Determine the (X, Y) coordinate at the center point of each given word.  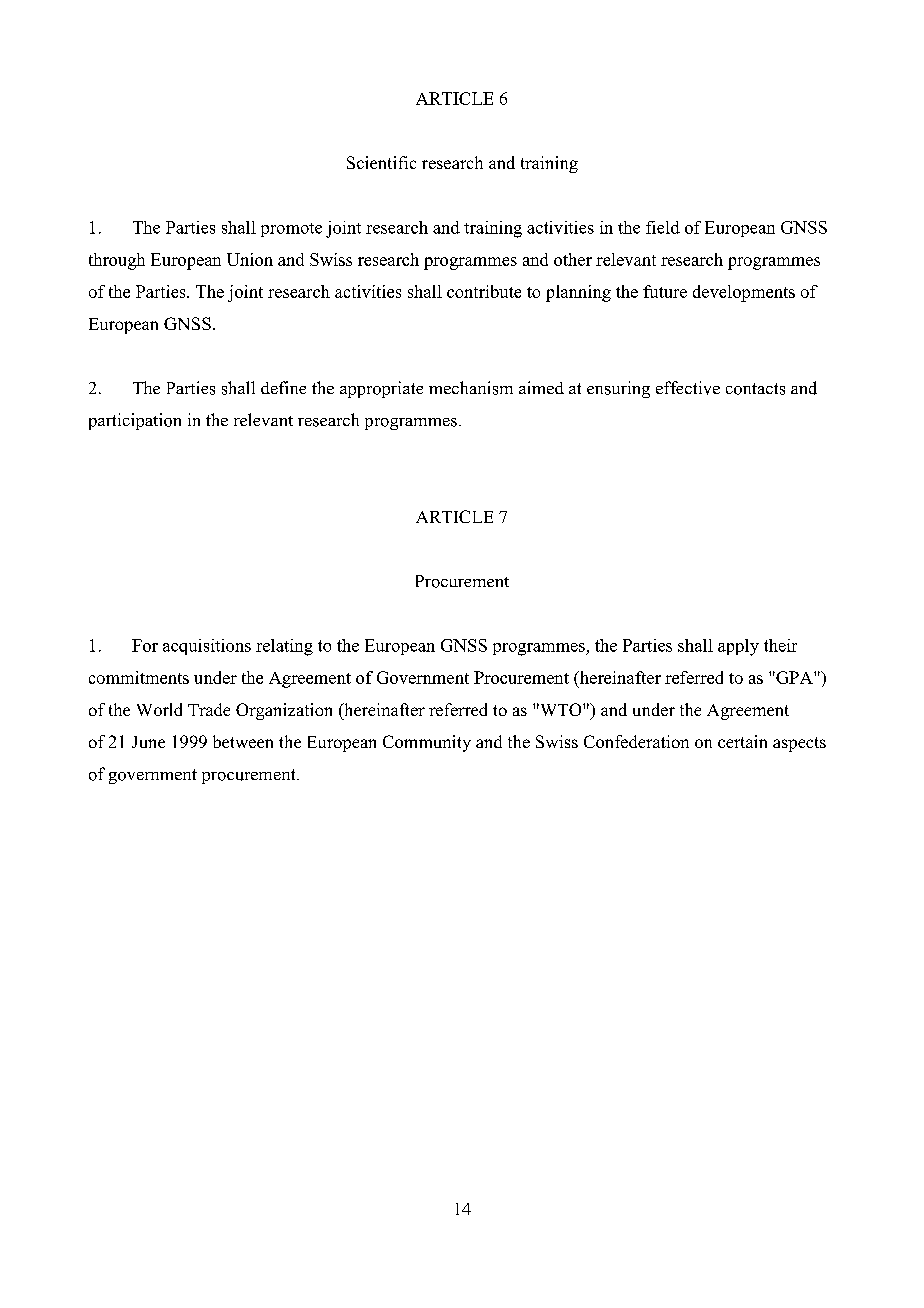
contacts (755, 389)
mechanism (471, 388)
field (663, 227)
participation (135, 421)
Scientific (381, 162)
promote (291, 230)
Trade (209, 709)
